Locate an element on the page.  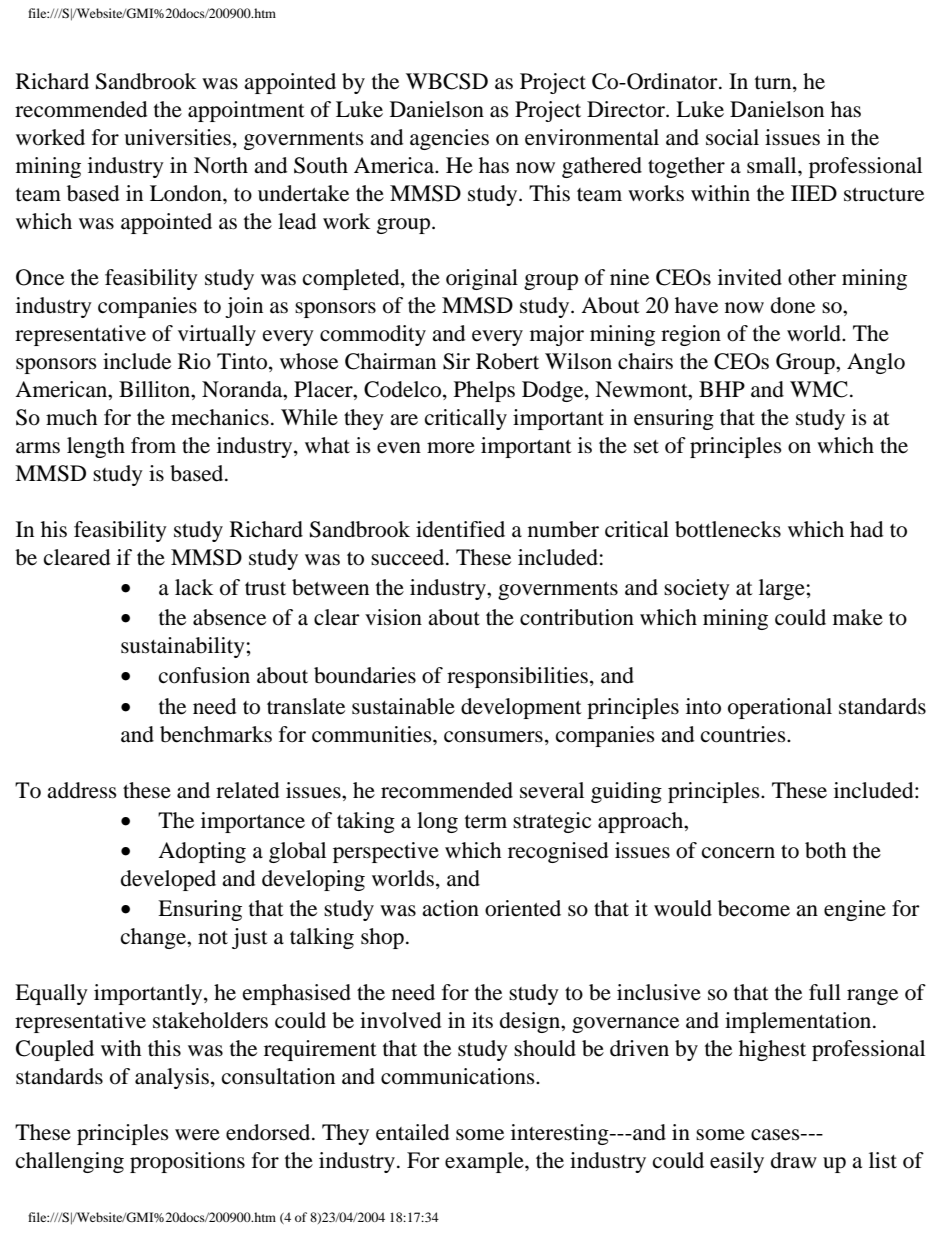
universities is located at coordinates (179, 137).
